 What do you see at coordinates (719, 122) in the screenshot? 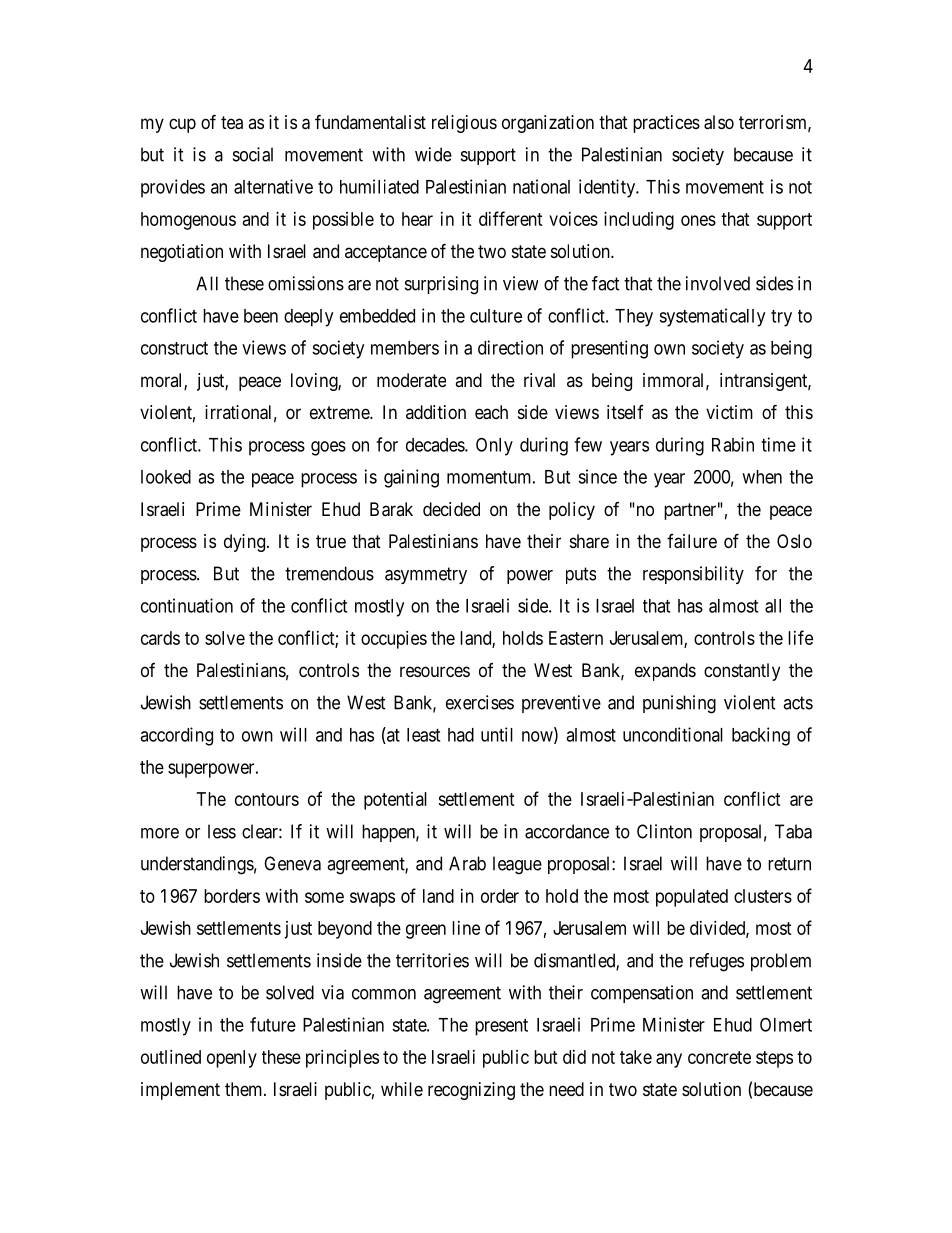
I see `also` at bounding box center [719, 122].
